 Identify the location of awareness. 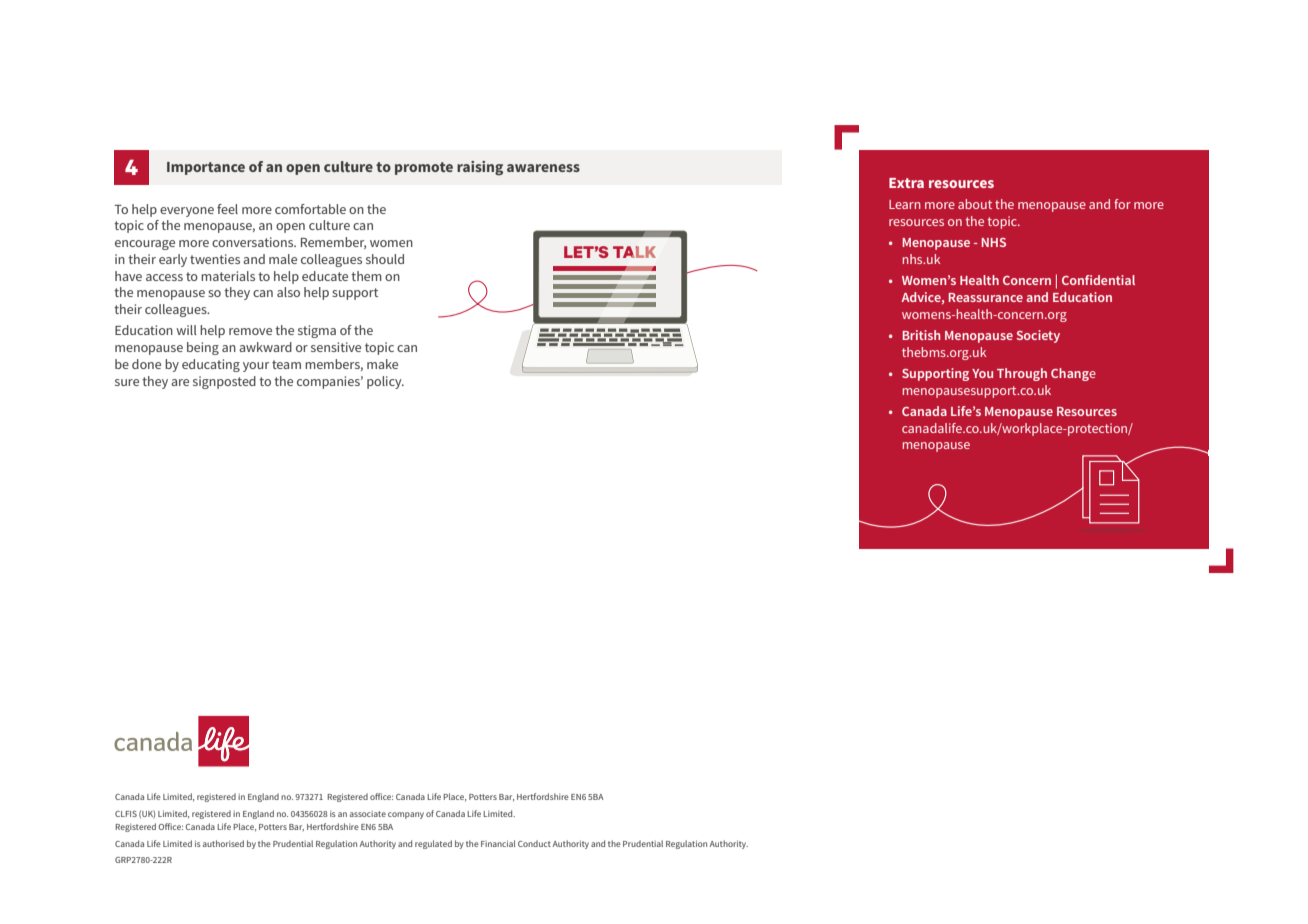
(543, 168).
